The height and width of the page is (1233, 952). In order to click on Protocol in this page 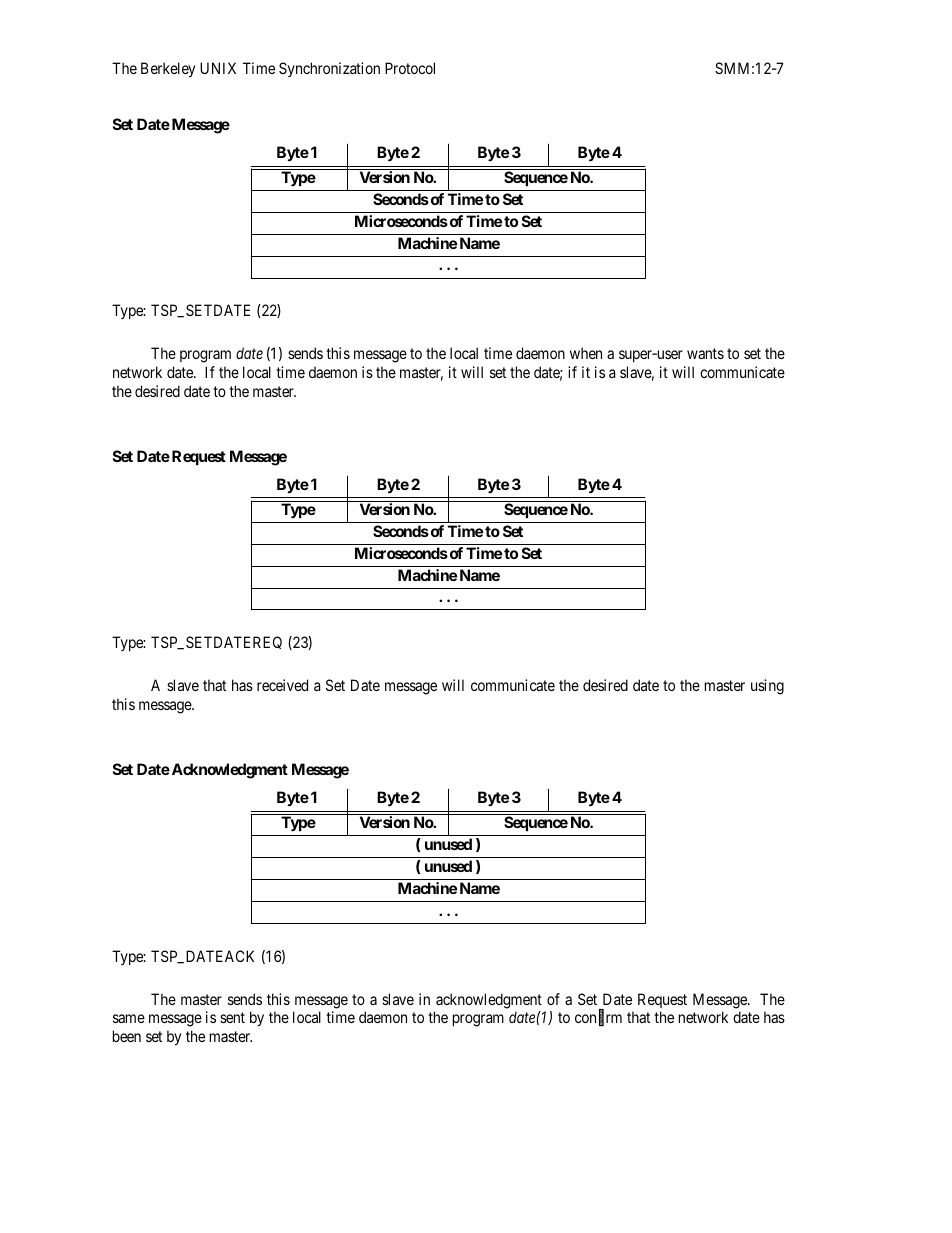, I will do `click(410, 68)`.
